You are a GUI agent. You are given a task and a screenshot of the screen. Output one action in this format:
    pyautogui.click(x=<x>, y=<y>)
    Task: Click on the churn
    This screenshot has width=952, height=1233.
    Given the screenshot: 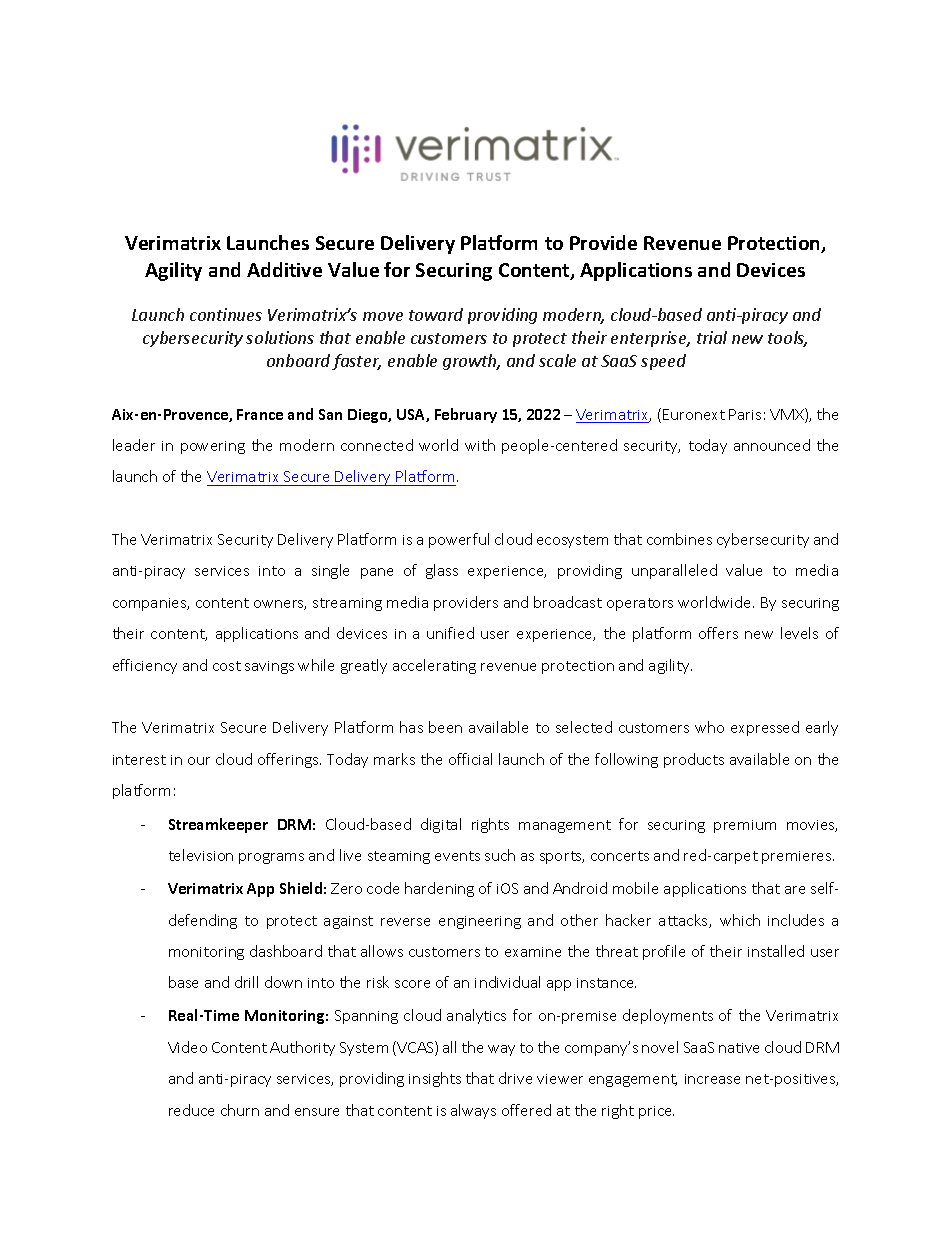 What is the action you would take?
    pyautogui.click(x=240, y=1110)
